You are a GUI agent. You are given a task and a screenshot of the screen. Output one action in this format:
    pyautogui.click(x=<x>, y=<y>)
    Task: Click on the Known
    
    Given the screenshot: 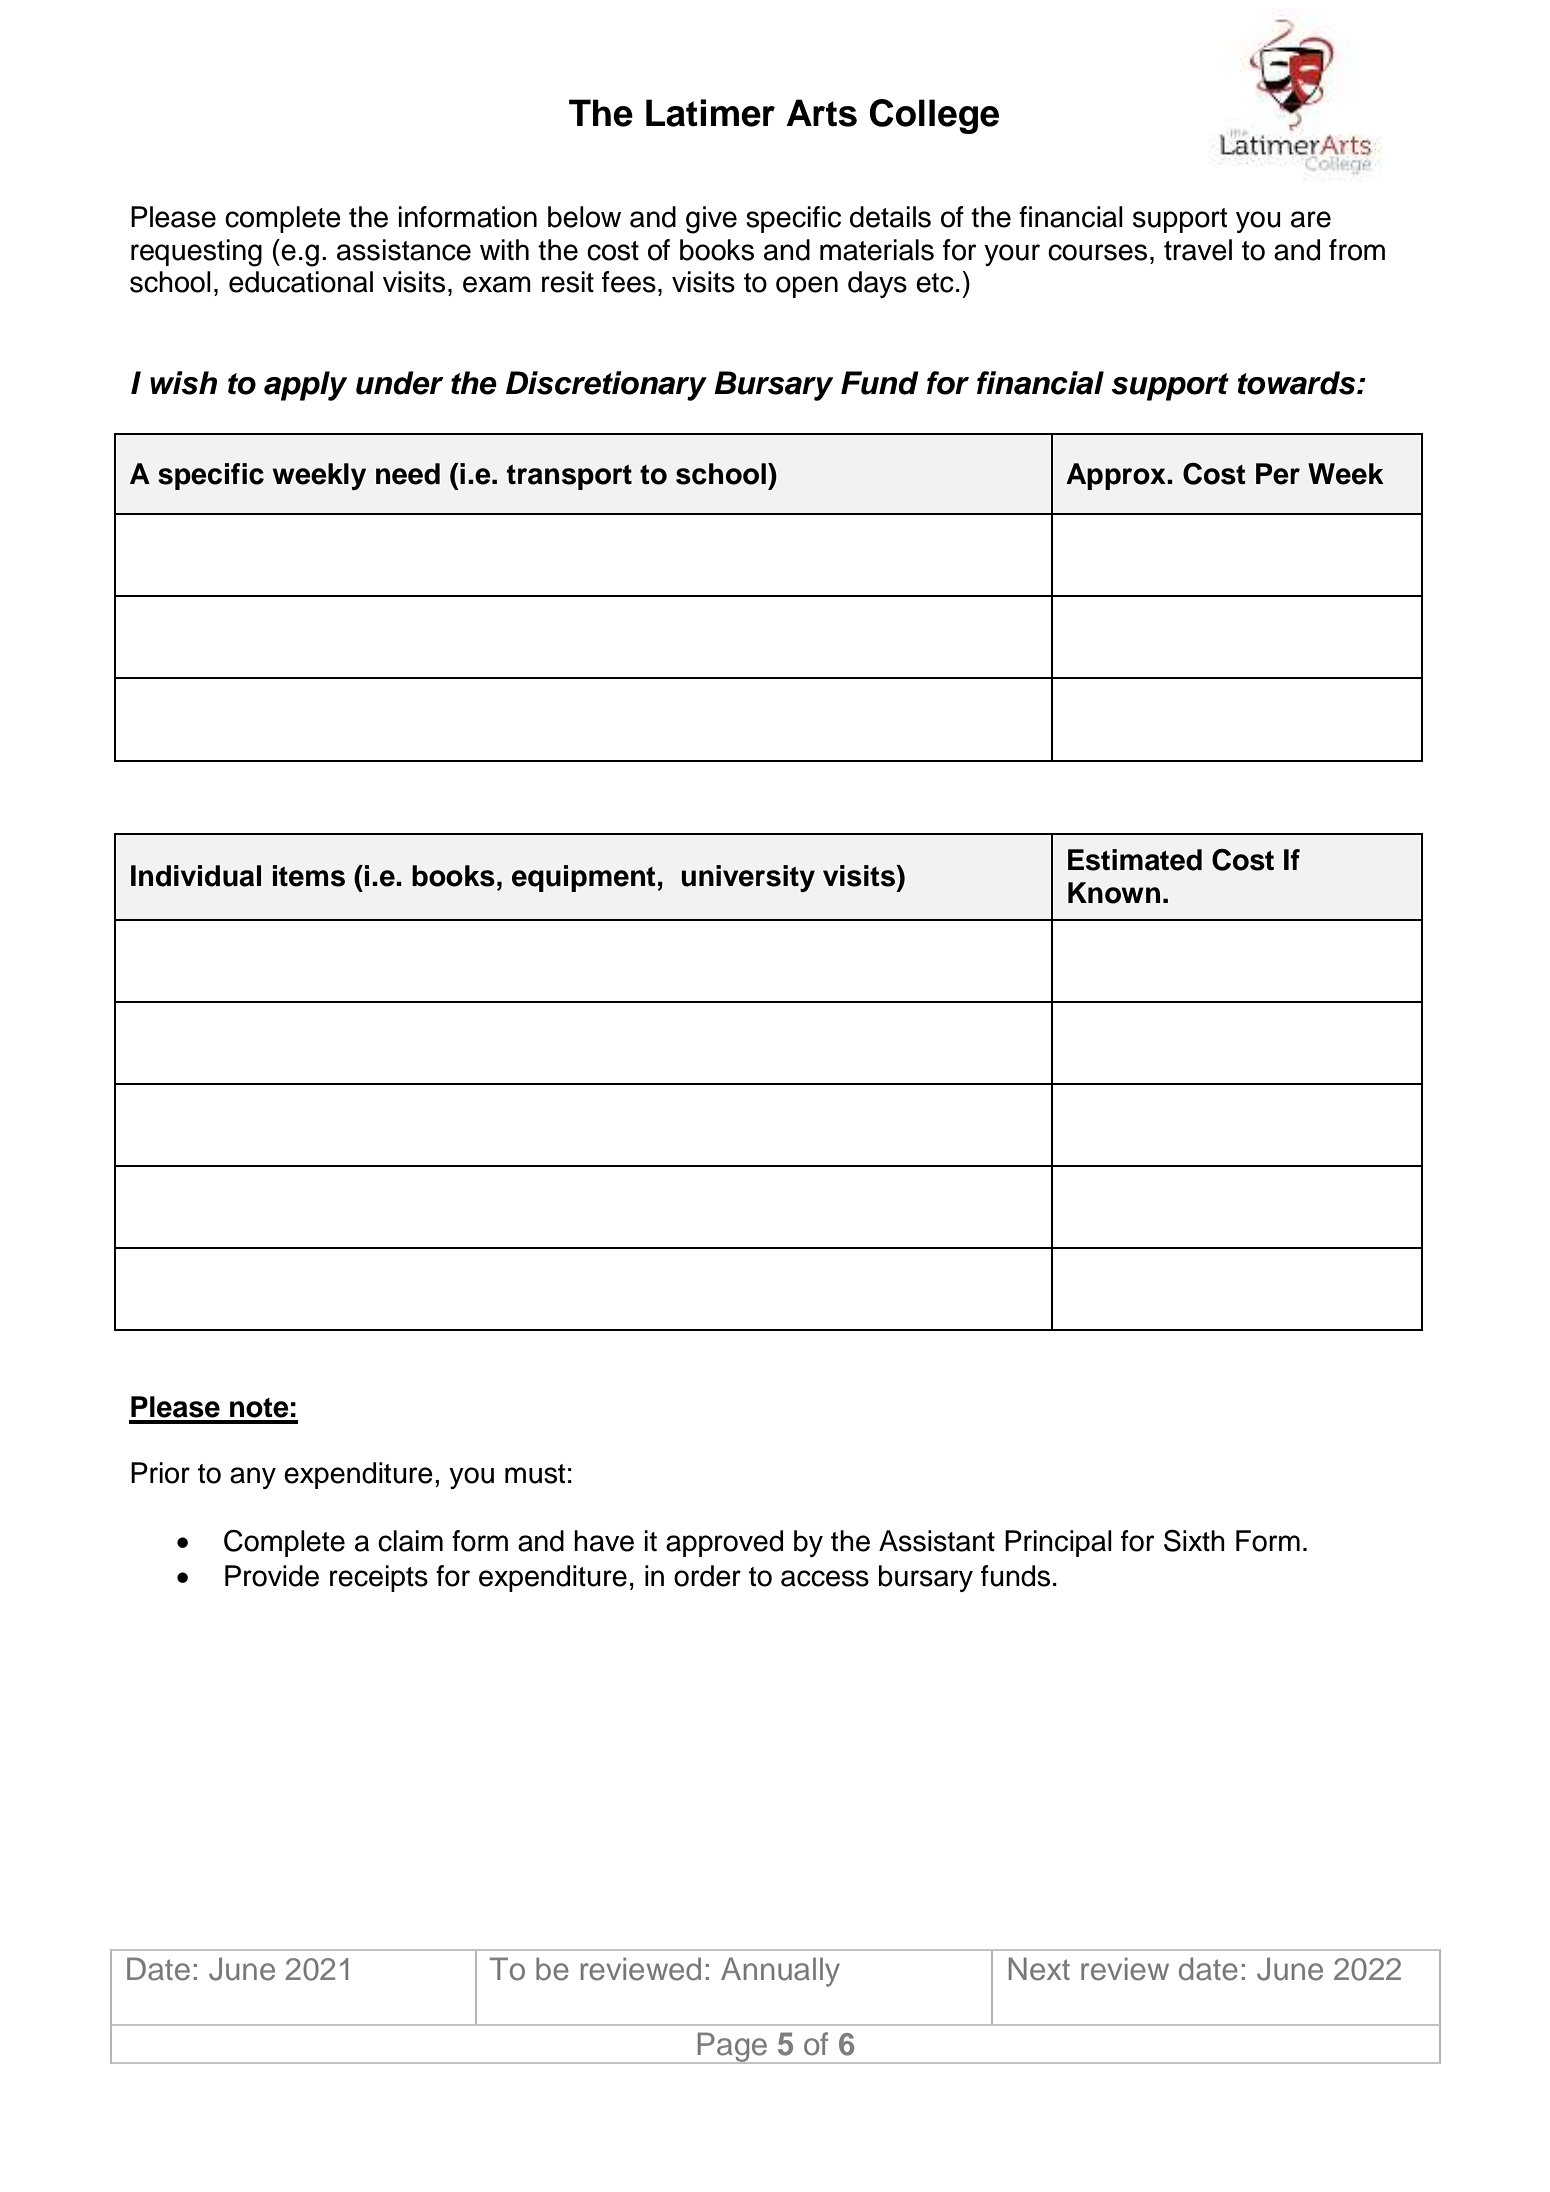 What is the action you would take?
    pyautogui.click(x=1114, y=893)
